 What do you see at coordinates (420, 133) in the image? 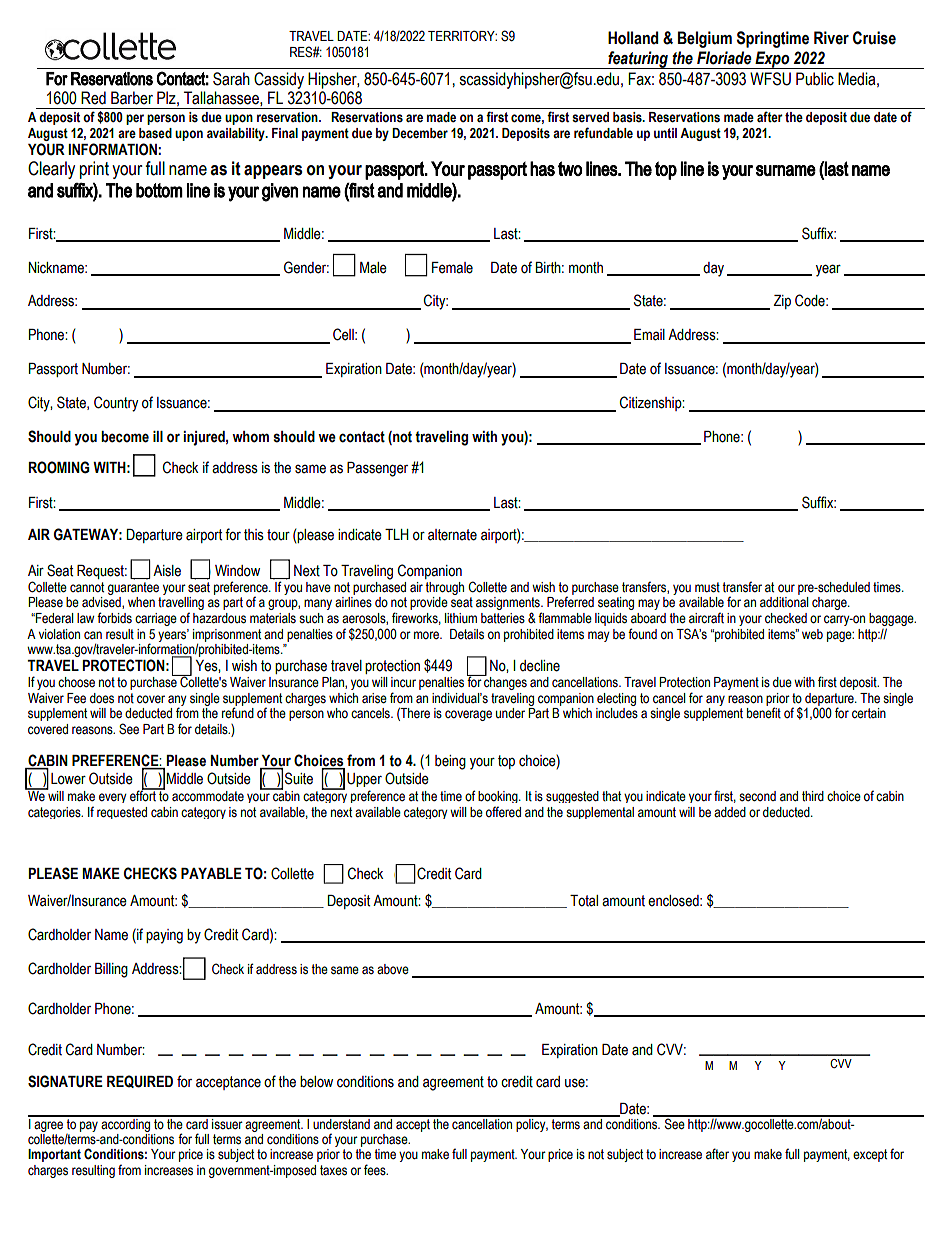
I see `December` at bounding box center [420, 133].
